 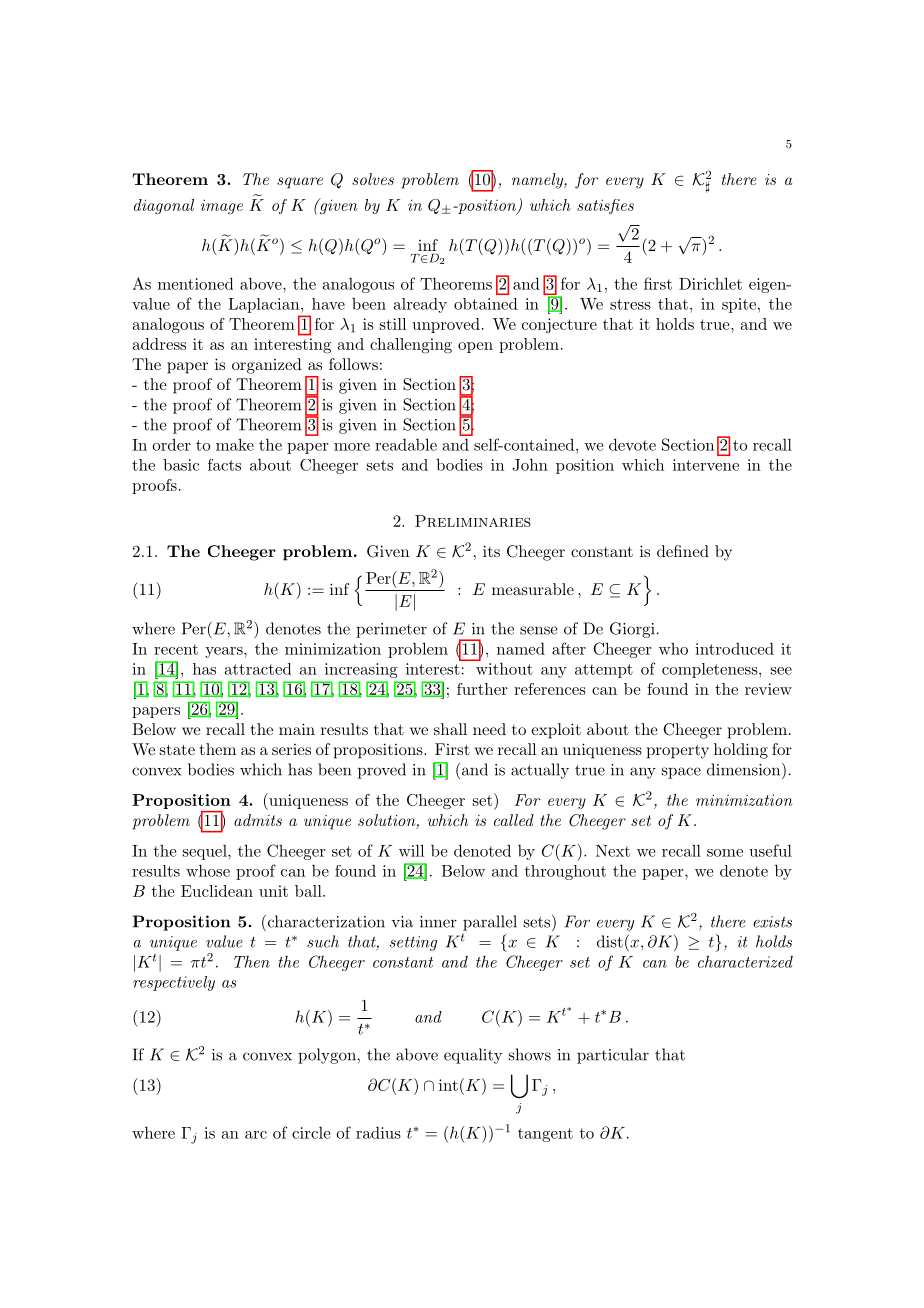 I want to click on solves, so click(x=373, y=179).
